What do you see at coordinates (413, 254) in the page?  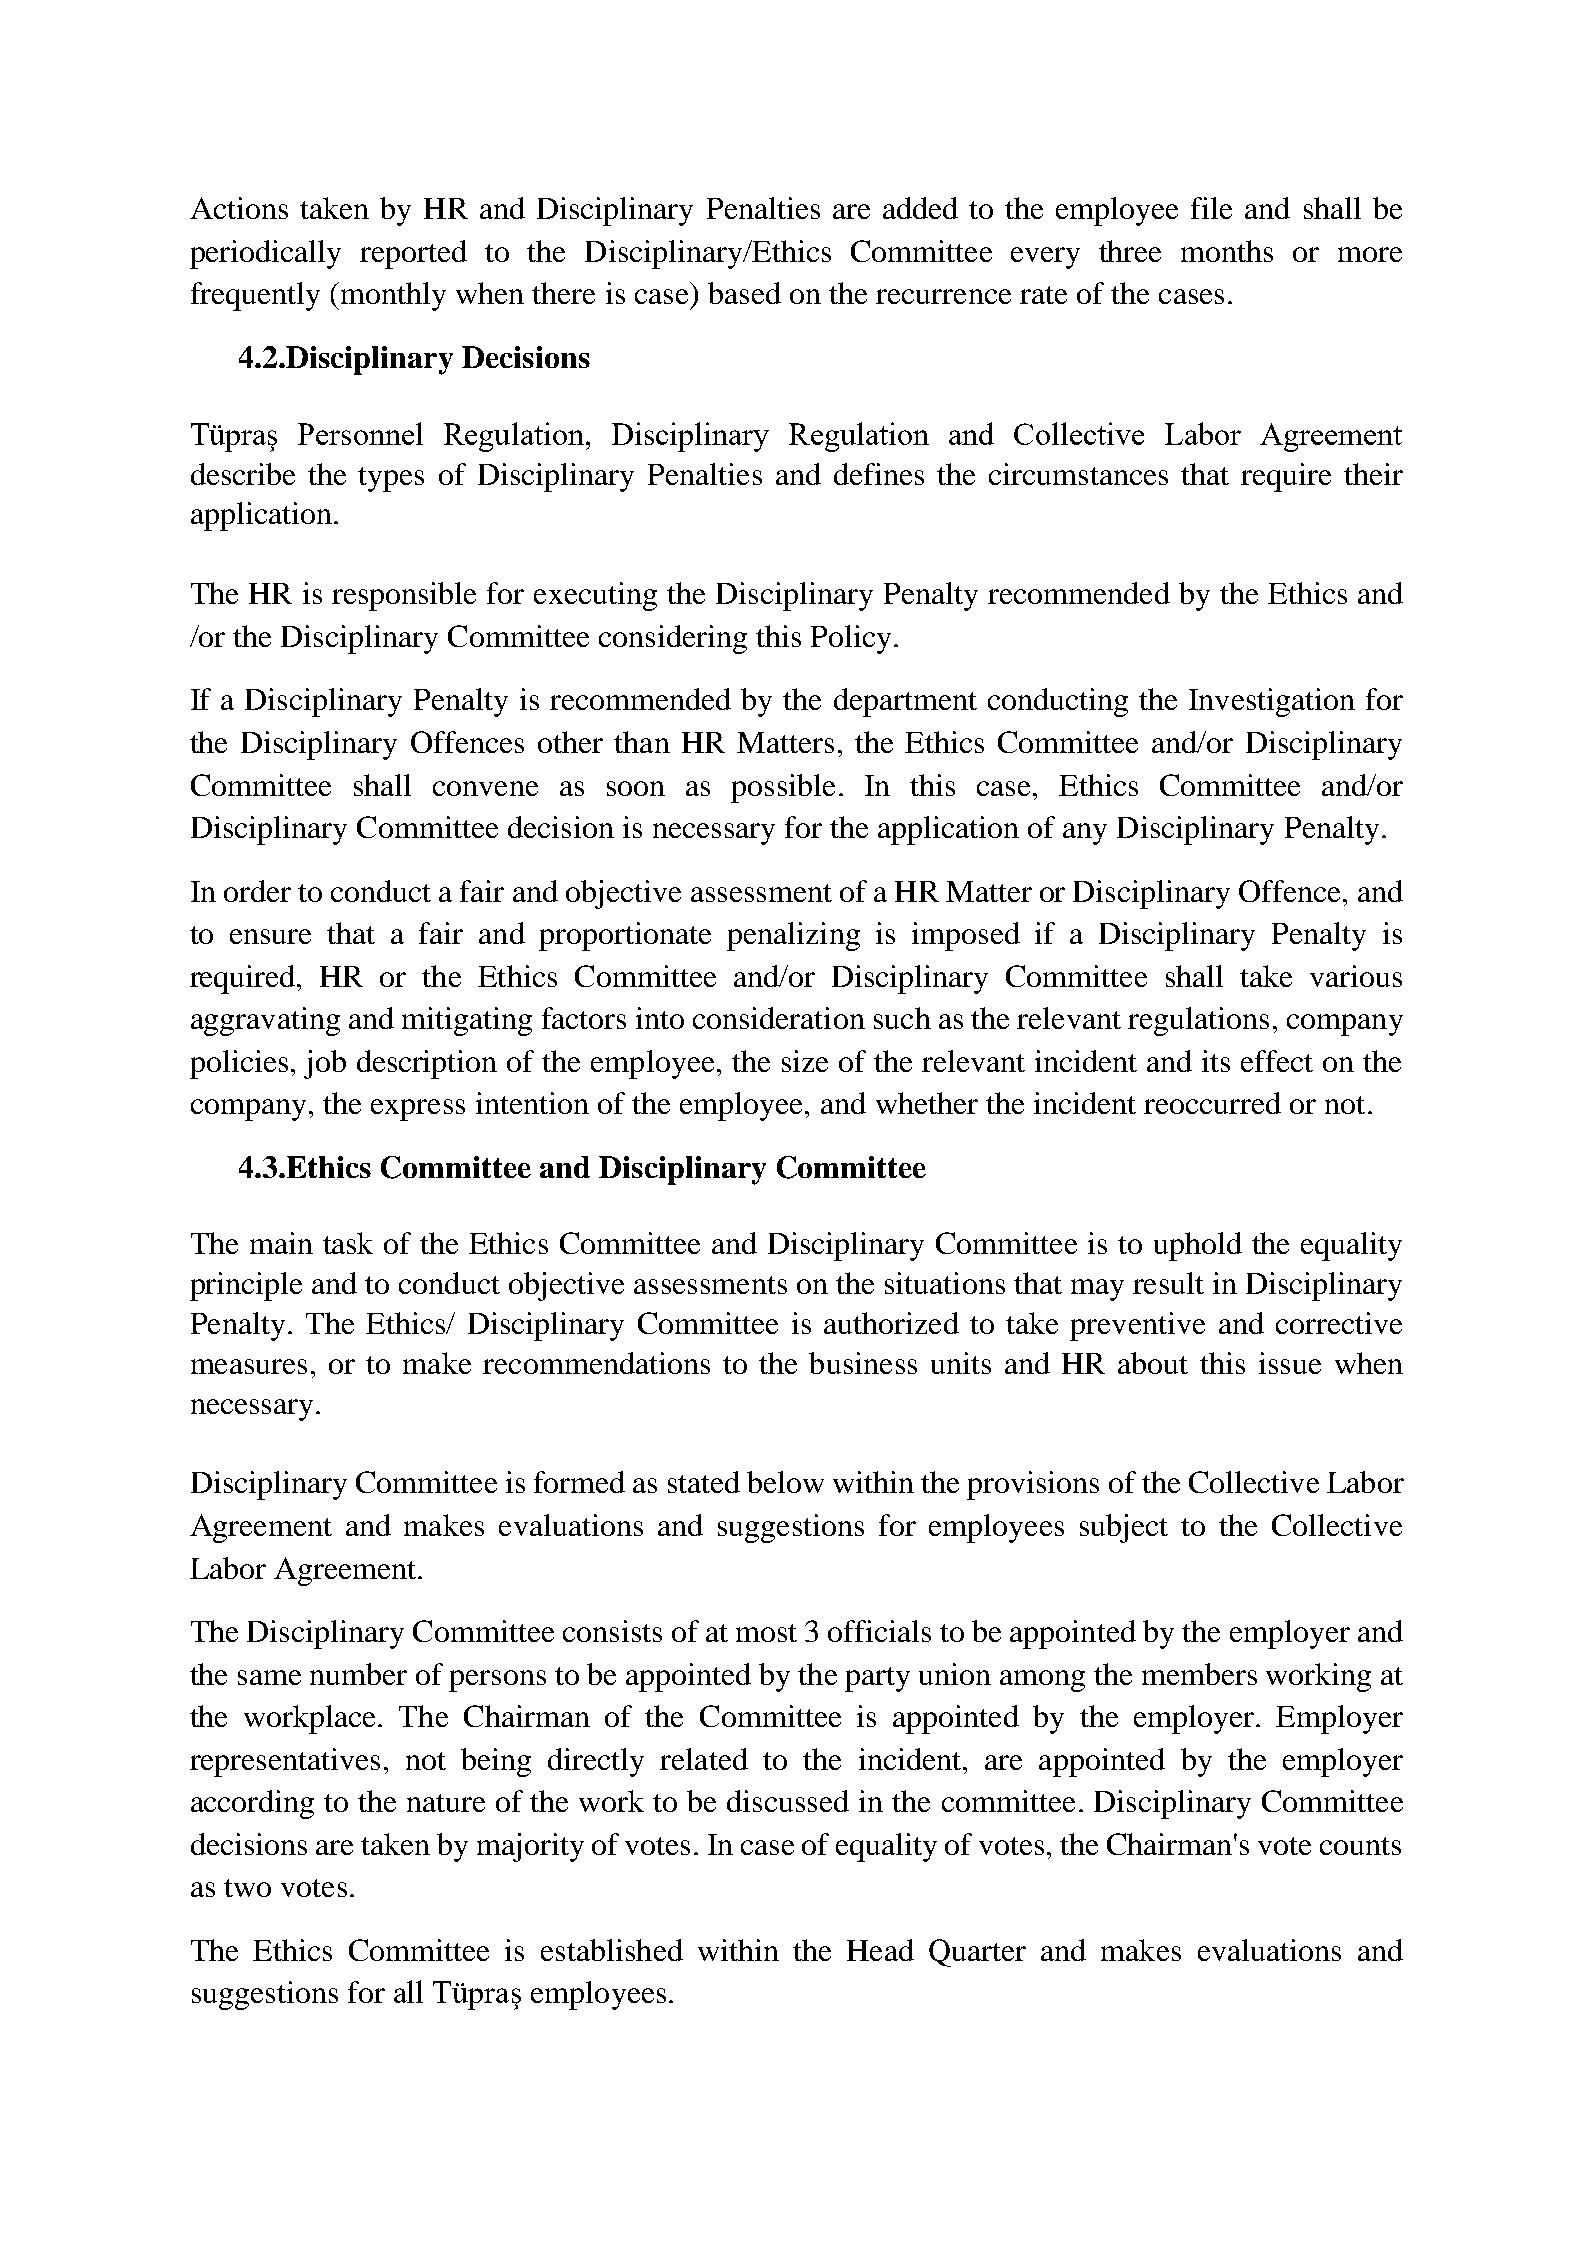 I see `reported` at bounding box center [413, 254].
